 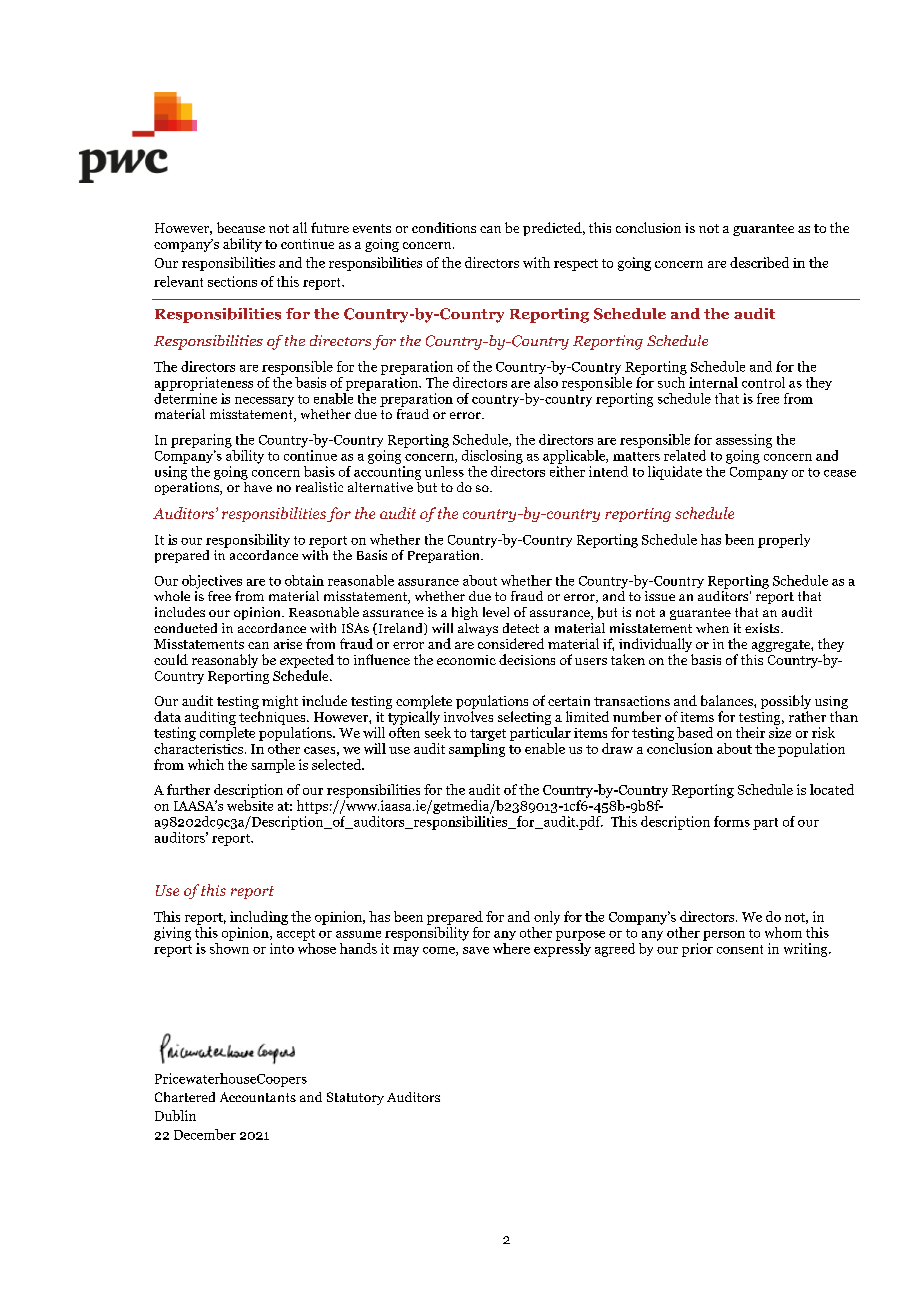 What do you see at coordinates (355, 1098) in the screenshot?
I see `Statutory` at bounding box center [355, 1098].
